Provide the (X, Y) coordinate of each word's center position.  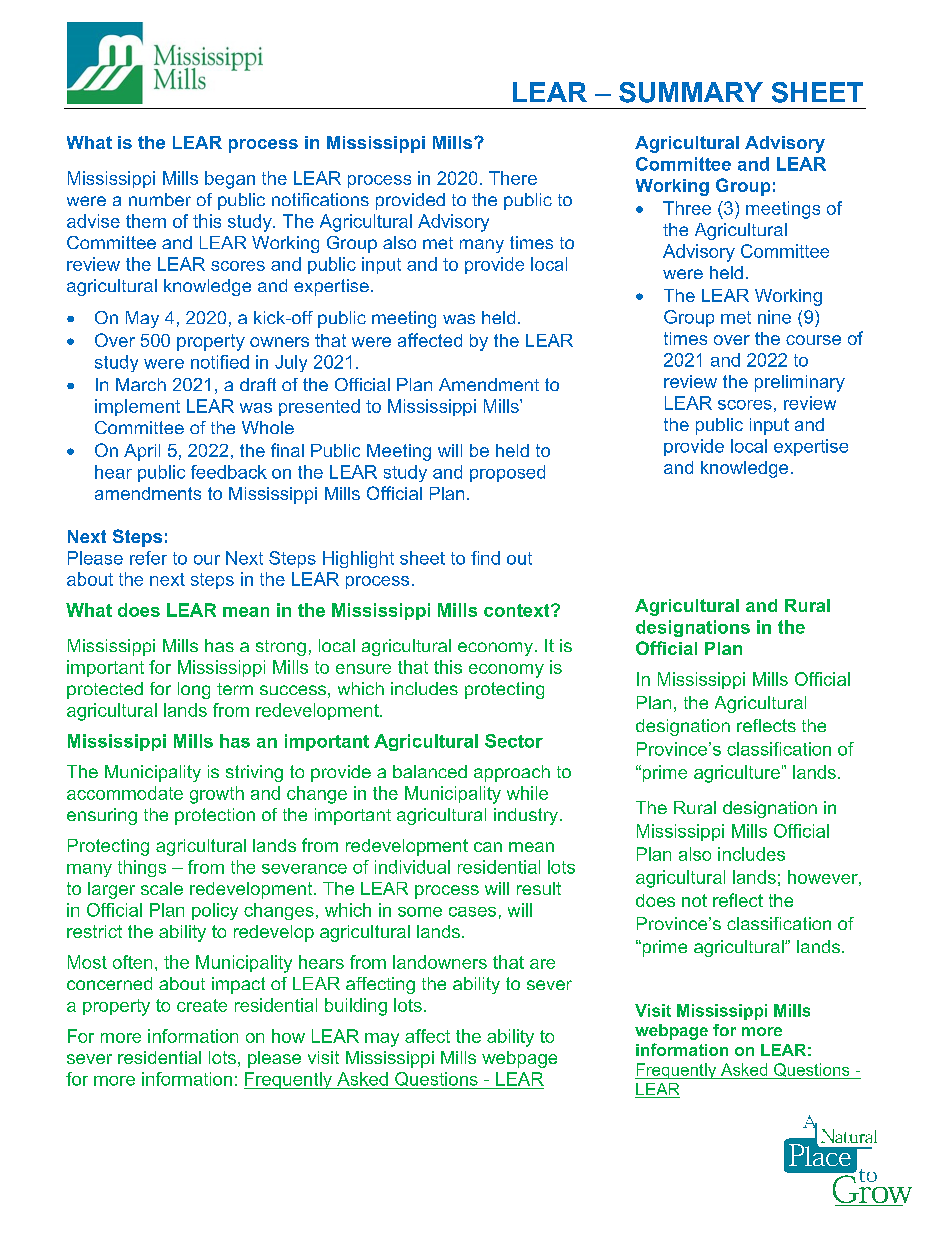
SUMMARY (691, 92)
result (539, 888)
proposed (507, 473)
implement (137, 407)
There (513, 178)
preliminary (800, 383)
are (542, 964)
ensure (363, 669)
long (194, 690)
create (202, 1005)
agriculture (737, 774)
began (230, 180)
